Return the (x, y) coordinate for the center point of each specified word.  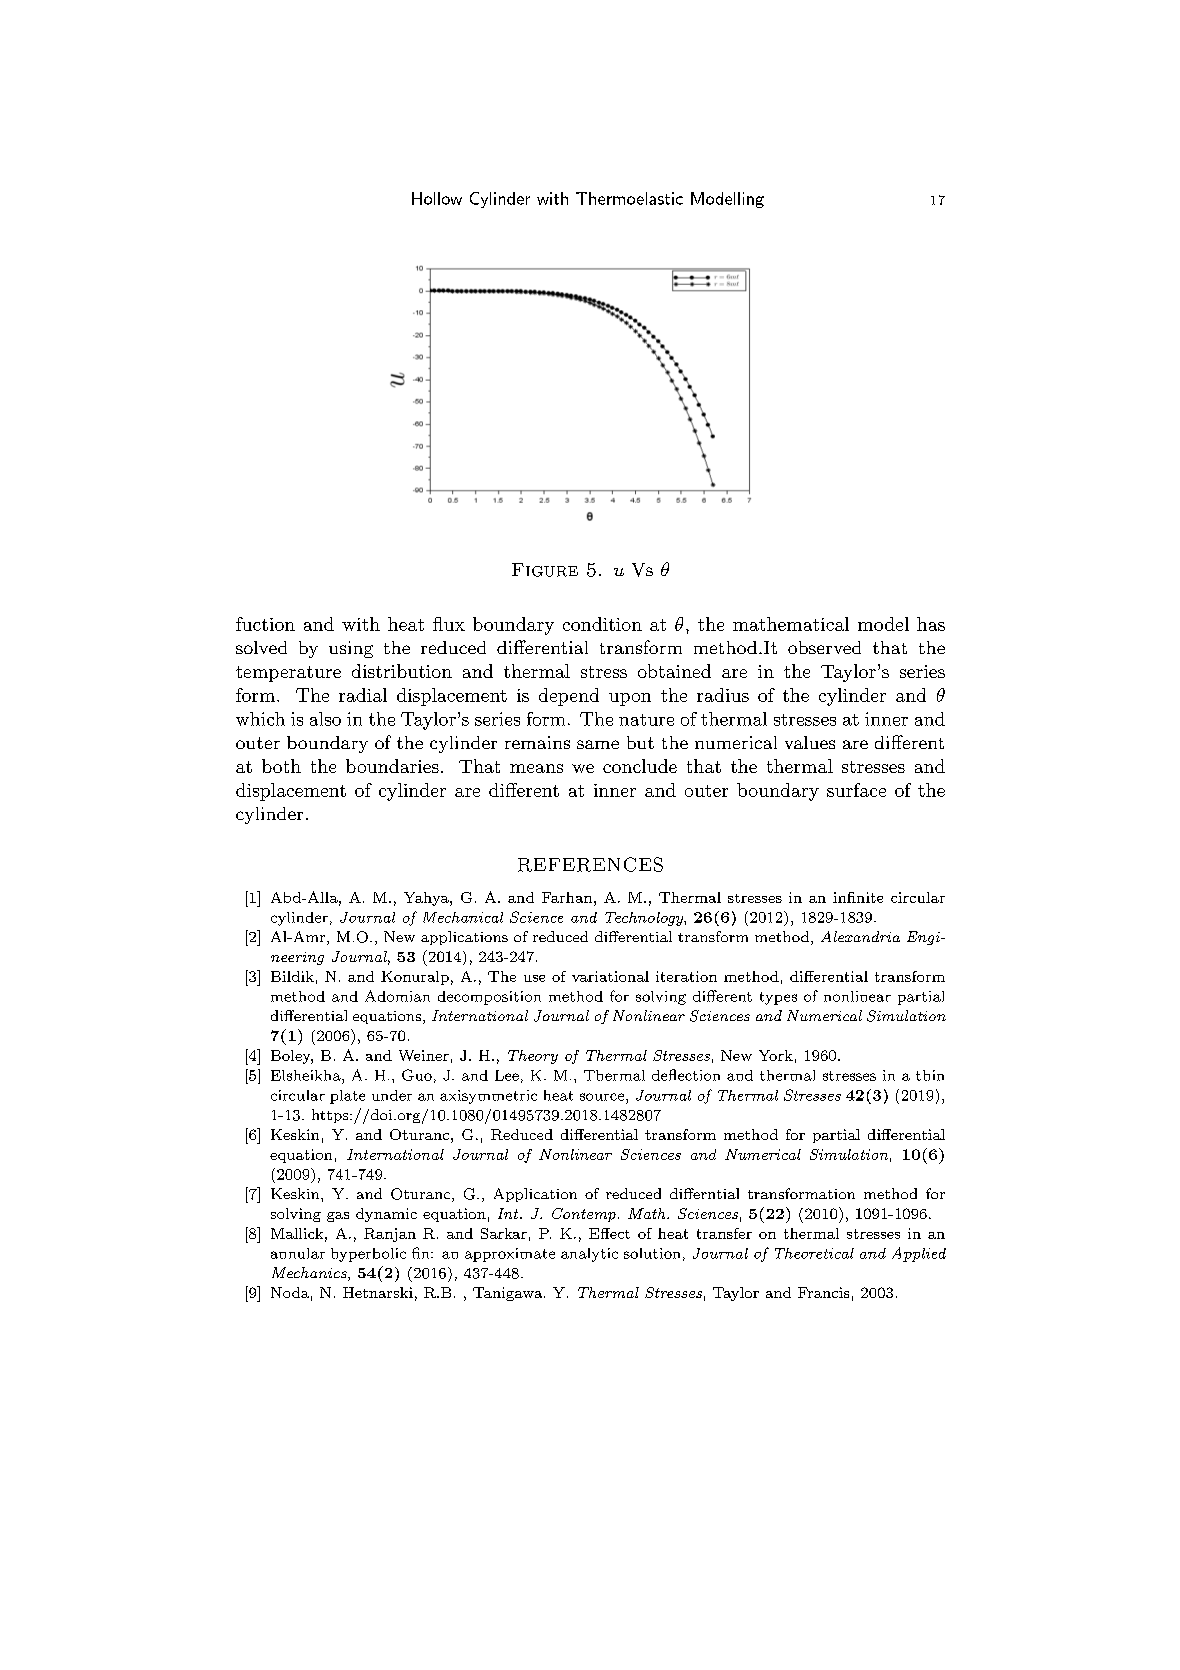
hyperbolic (368, 1255)
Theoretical (814, 1253)
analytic (589, 1255)
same (598, 744)
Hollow (437, 198)
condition (602, 624)
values (810, 742)
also (325, 719)
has (931, 624)
